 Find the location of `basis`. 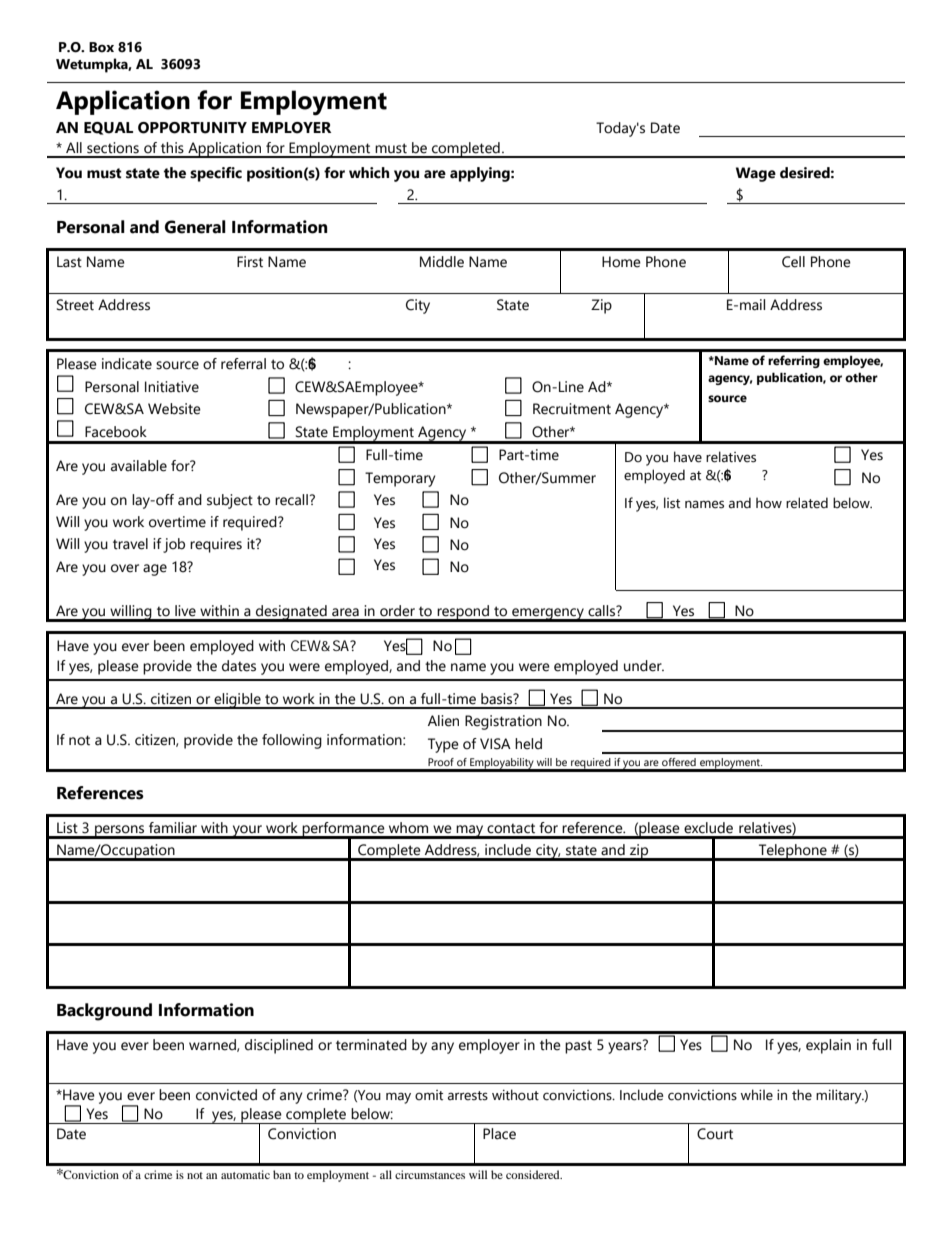

basis is located at coordinates (498, 699).
